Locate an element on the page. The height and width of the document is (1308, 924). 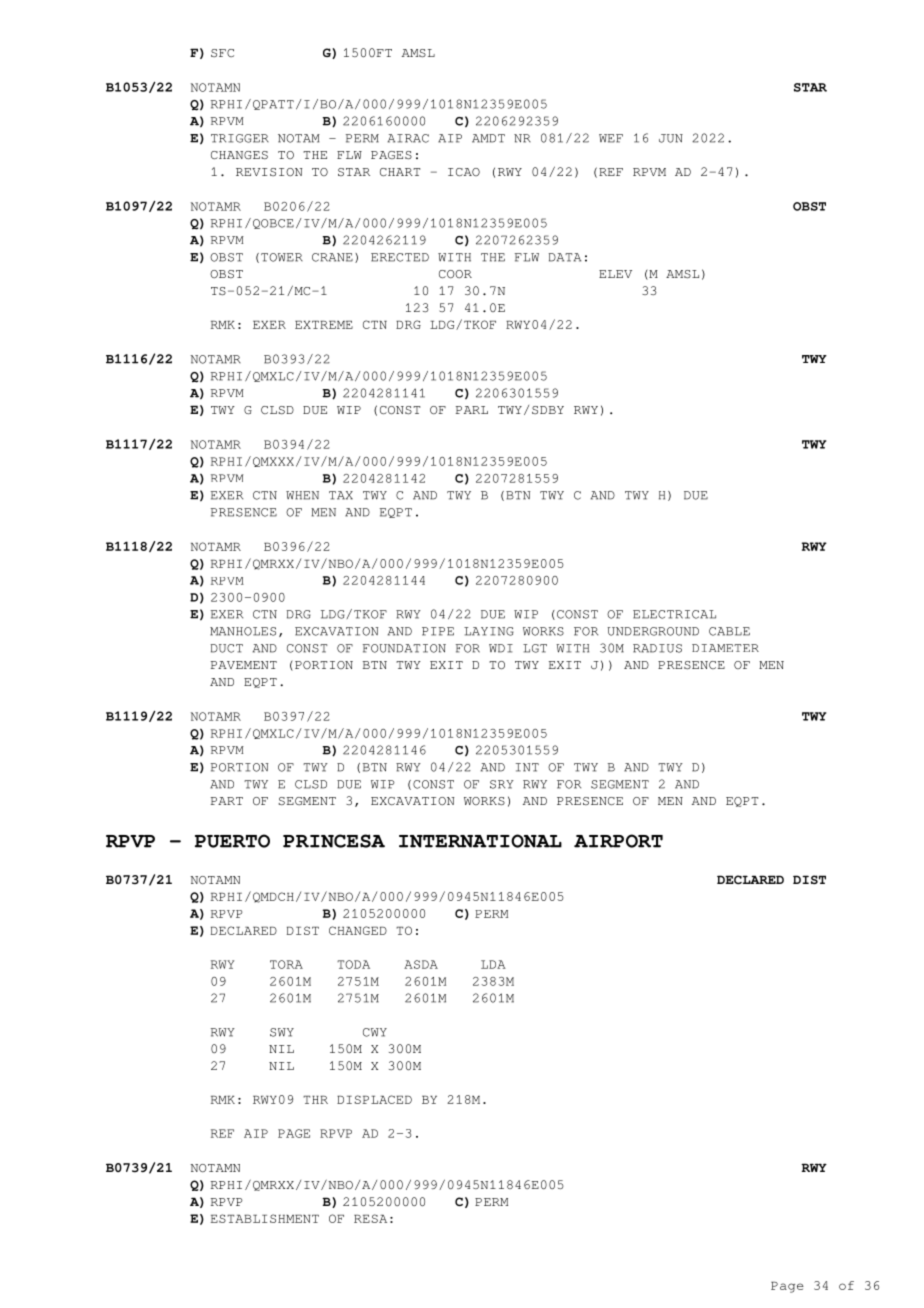
DISPLACED is located at coordinates (374, 1099).
